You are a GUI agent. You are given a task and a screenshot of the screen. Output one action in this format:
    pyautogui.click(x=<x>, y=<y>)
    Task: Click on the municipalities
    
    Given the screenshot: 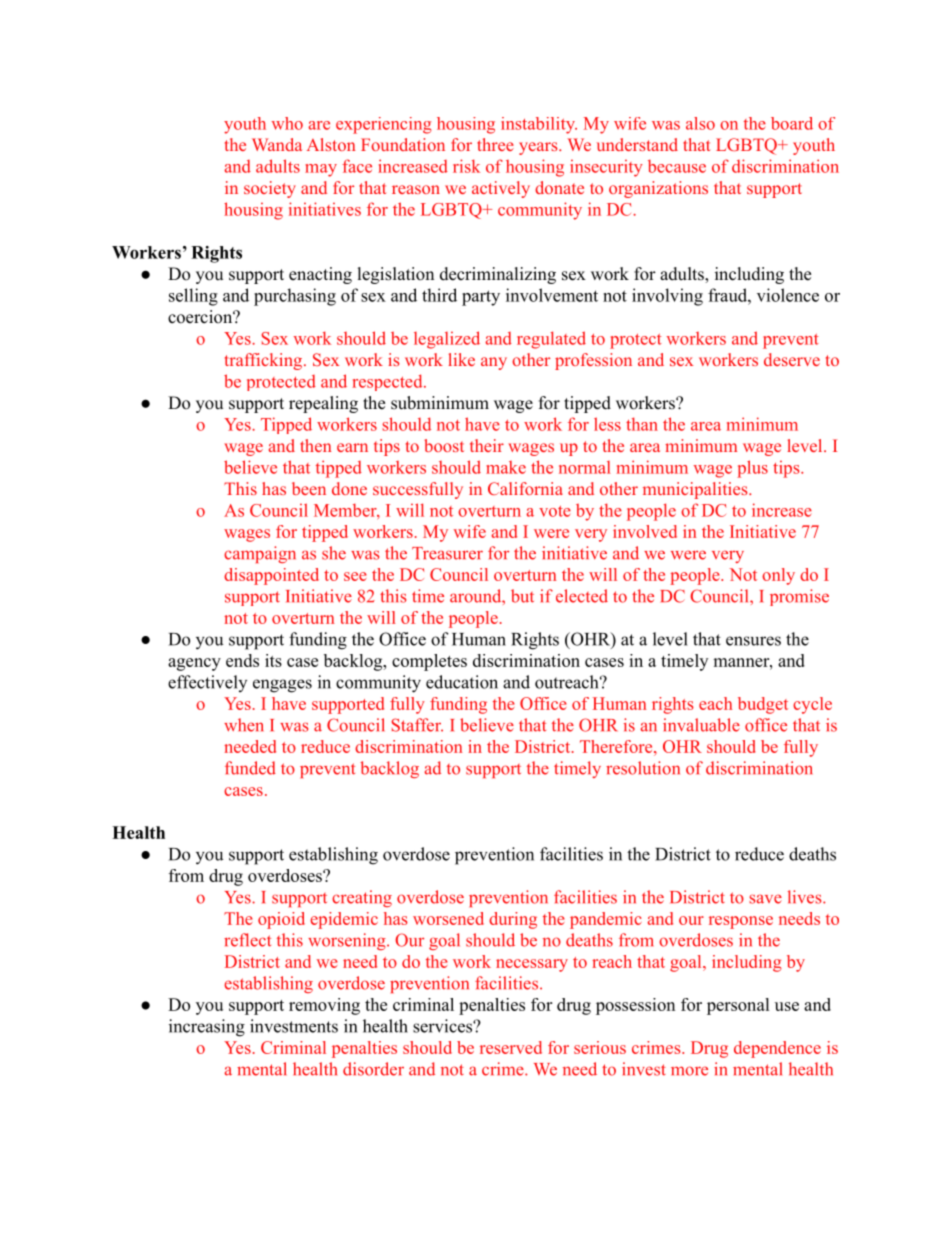 What is the action you would take?
    pyautogui.click(x=695, y=490)
